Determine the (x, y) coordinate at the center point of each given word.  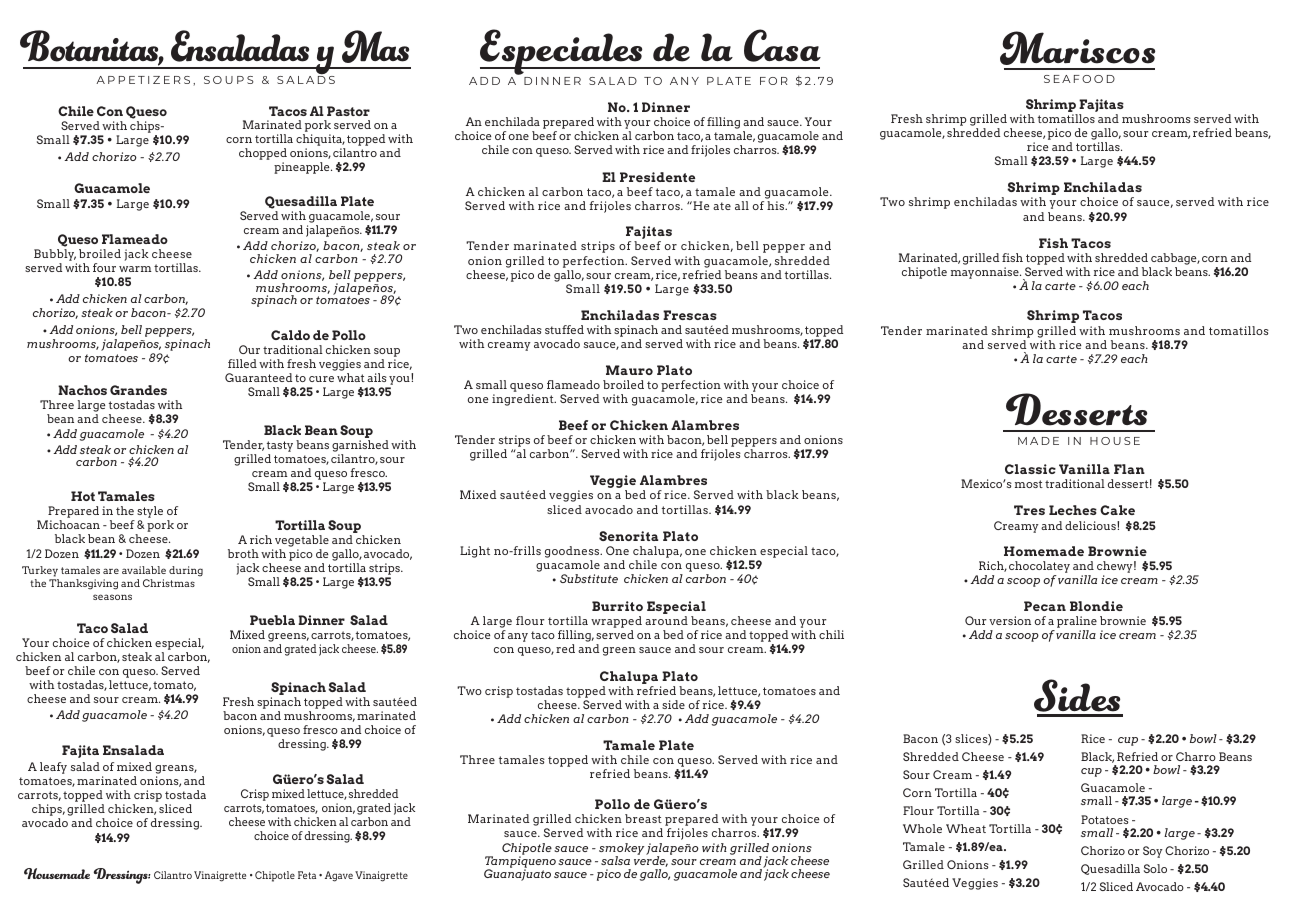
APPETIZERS (143, 80)
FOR (774, 81)
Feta (307, 875)
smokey (621, 850)
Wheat (966, 828)
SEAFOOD (1079, 79)
